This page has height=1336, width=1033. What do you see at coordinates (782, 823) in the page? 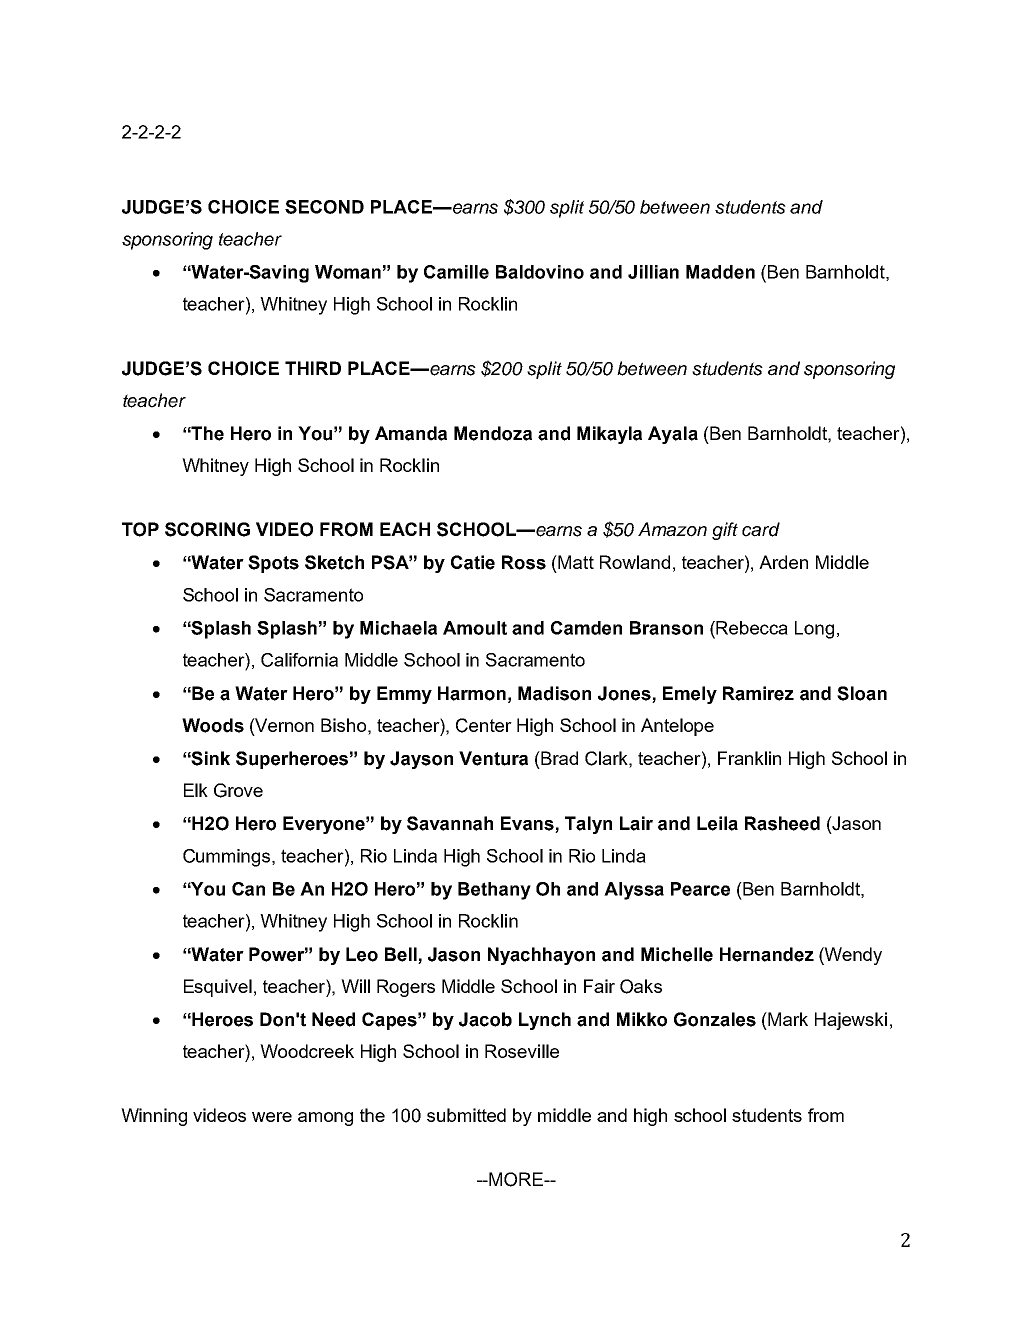
I see `Rasheed` at bounding box center [782, 823].
